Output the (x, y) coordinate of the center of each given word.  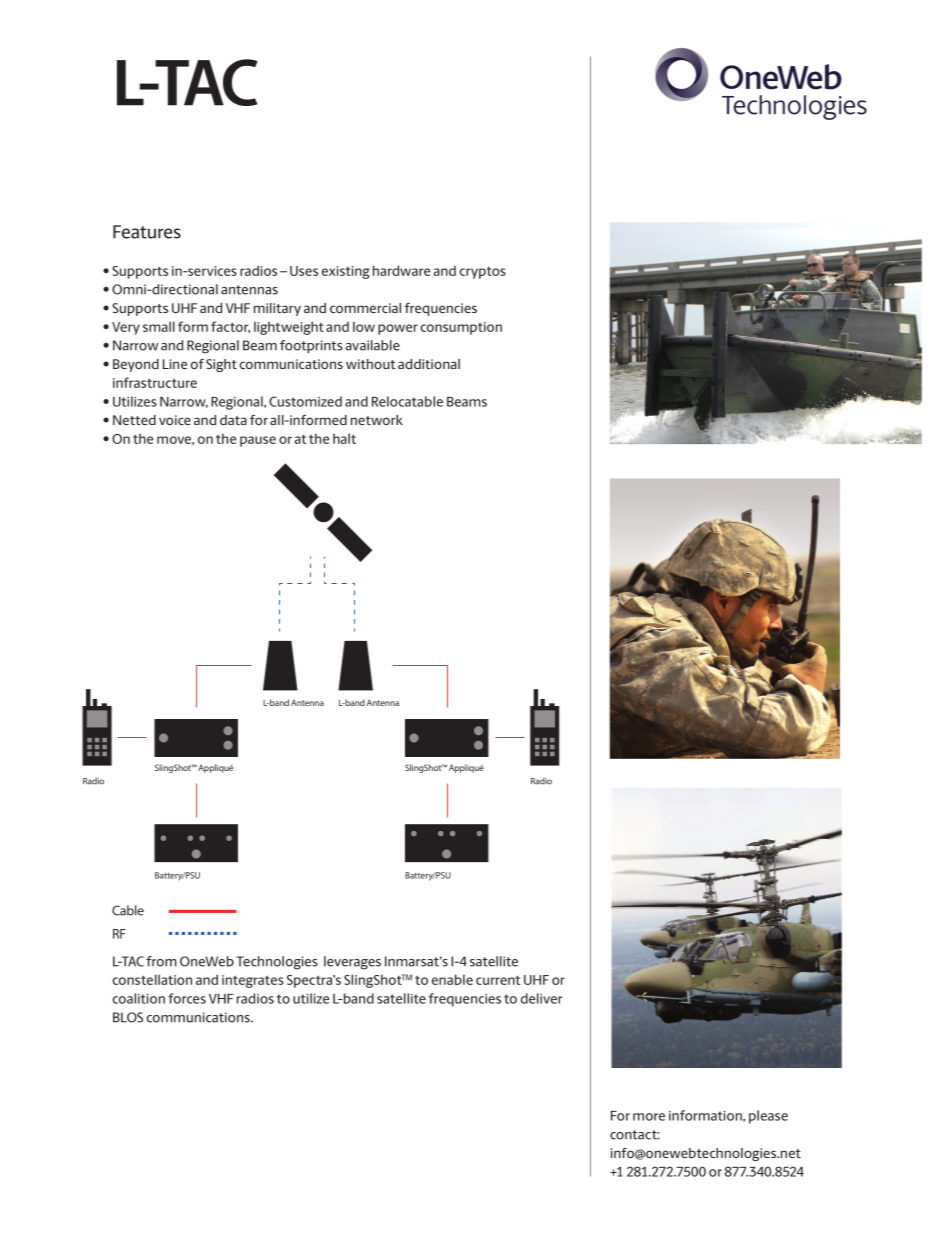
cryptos (483, 273)
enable (452, 979)
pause (258, 441)
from (161, 961)
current (498, 980)
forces (187, 998)
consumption (461, 328)
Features (147, 232)
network (377, 420)
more (649, 1117)
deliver (541, 998)
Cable (128, 910)
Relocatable (407, 401)
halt (344, 438)
